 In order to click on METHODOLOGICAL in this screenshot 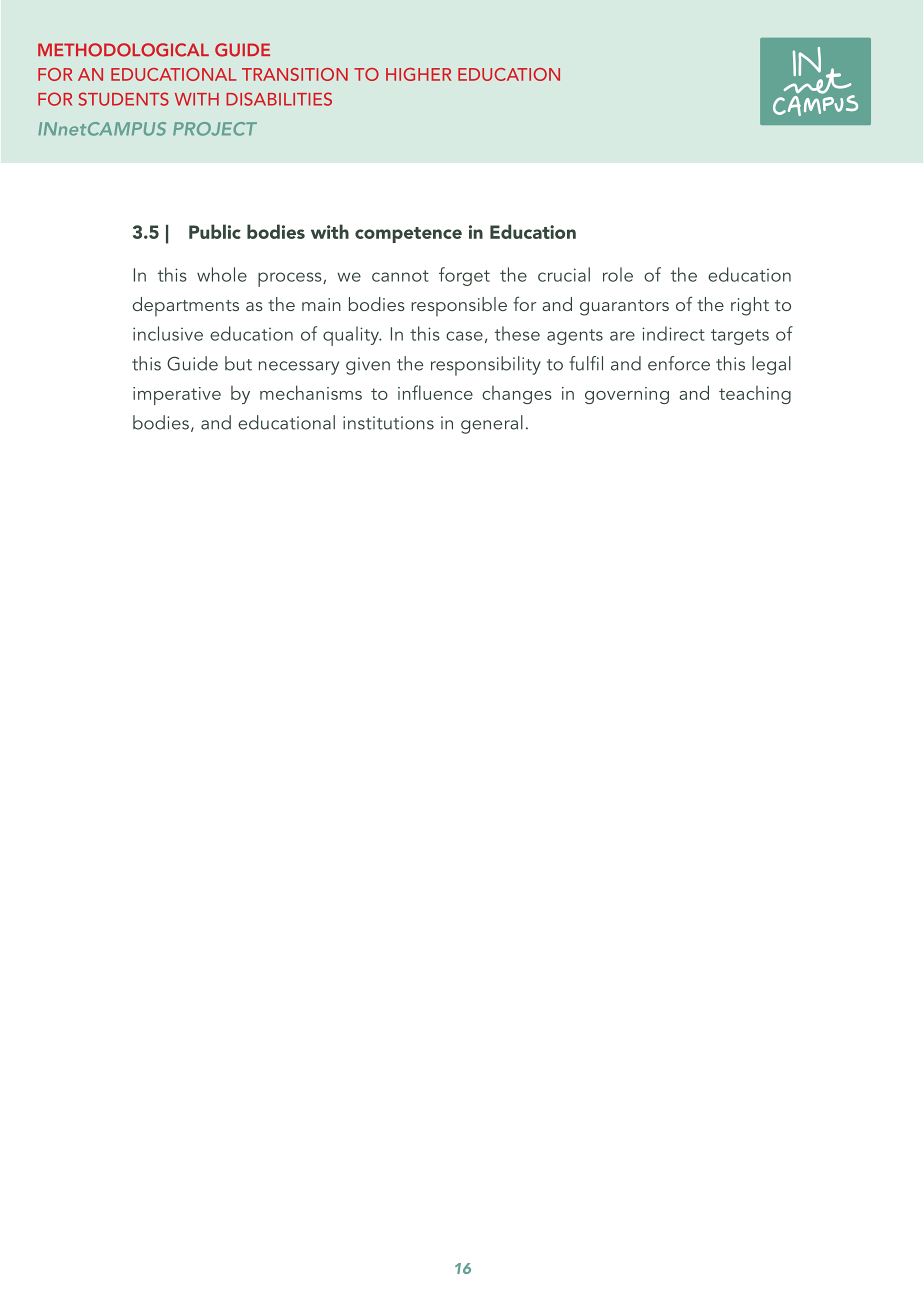, I will do `click(123, 50)`.
